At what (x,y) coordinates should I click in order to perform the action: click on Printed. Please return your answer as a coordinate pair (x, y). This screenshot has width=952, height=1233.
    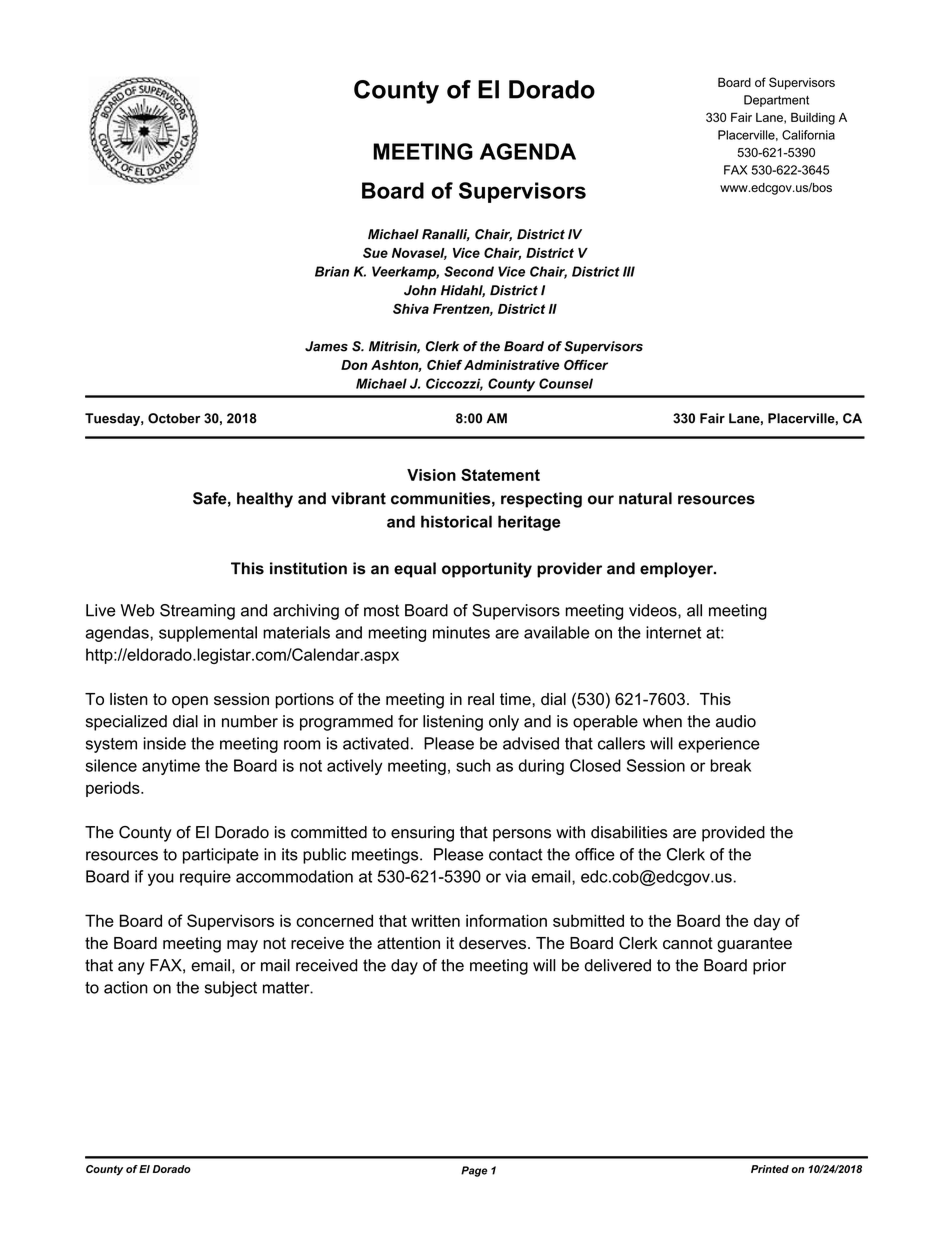
    Looking at the image, I should click on (770, 1169).
